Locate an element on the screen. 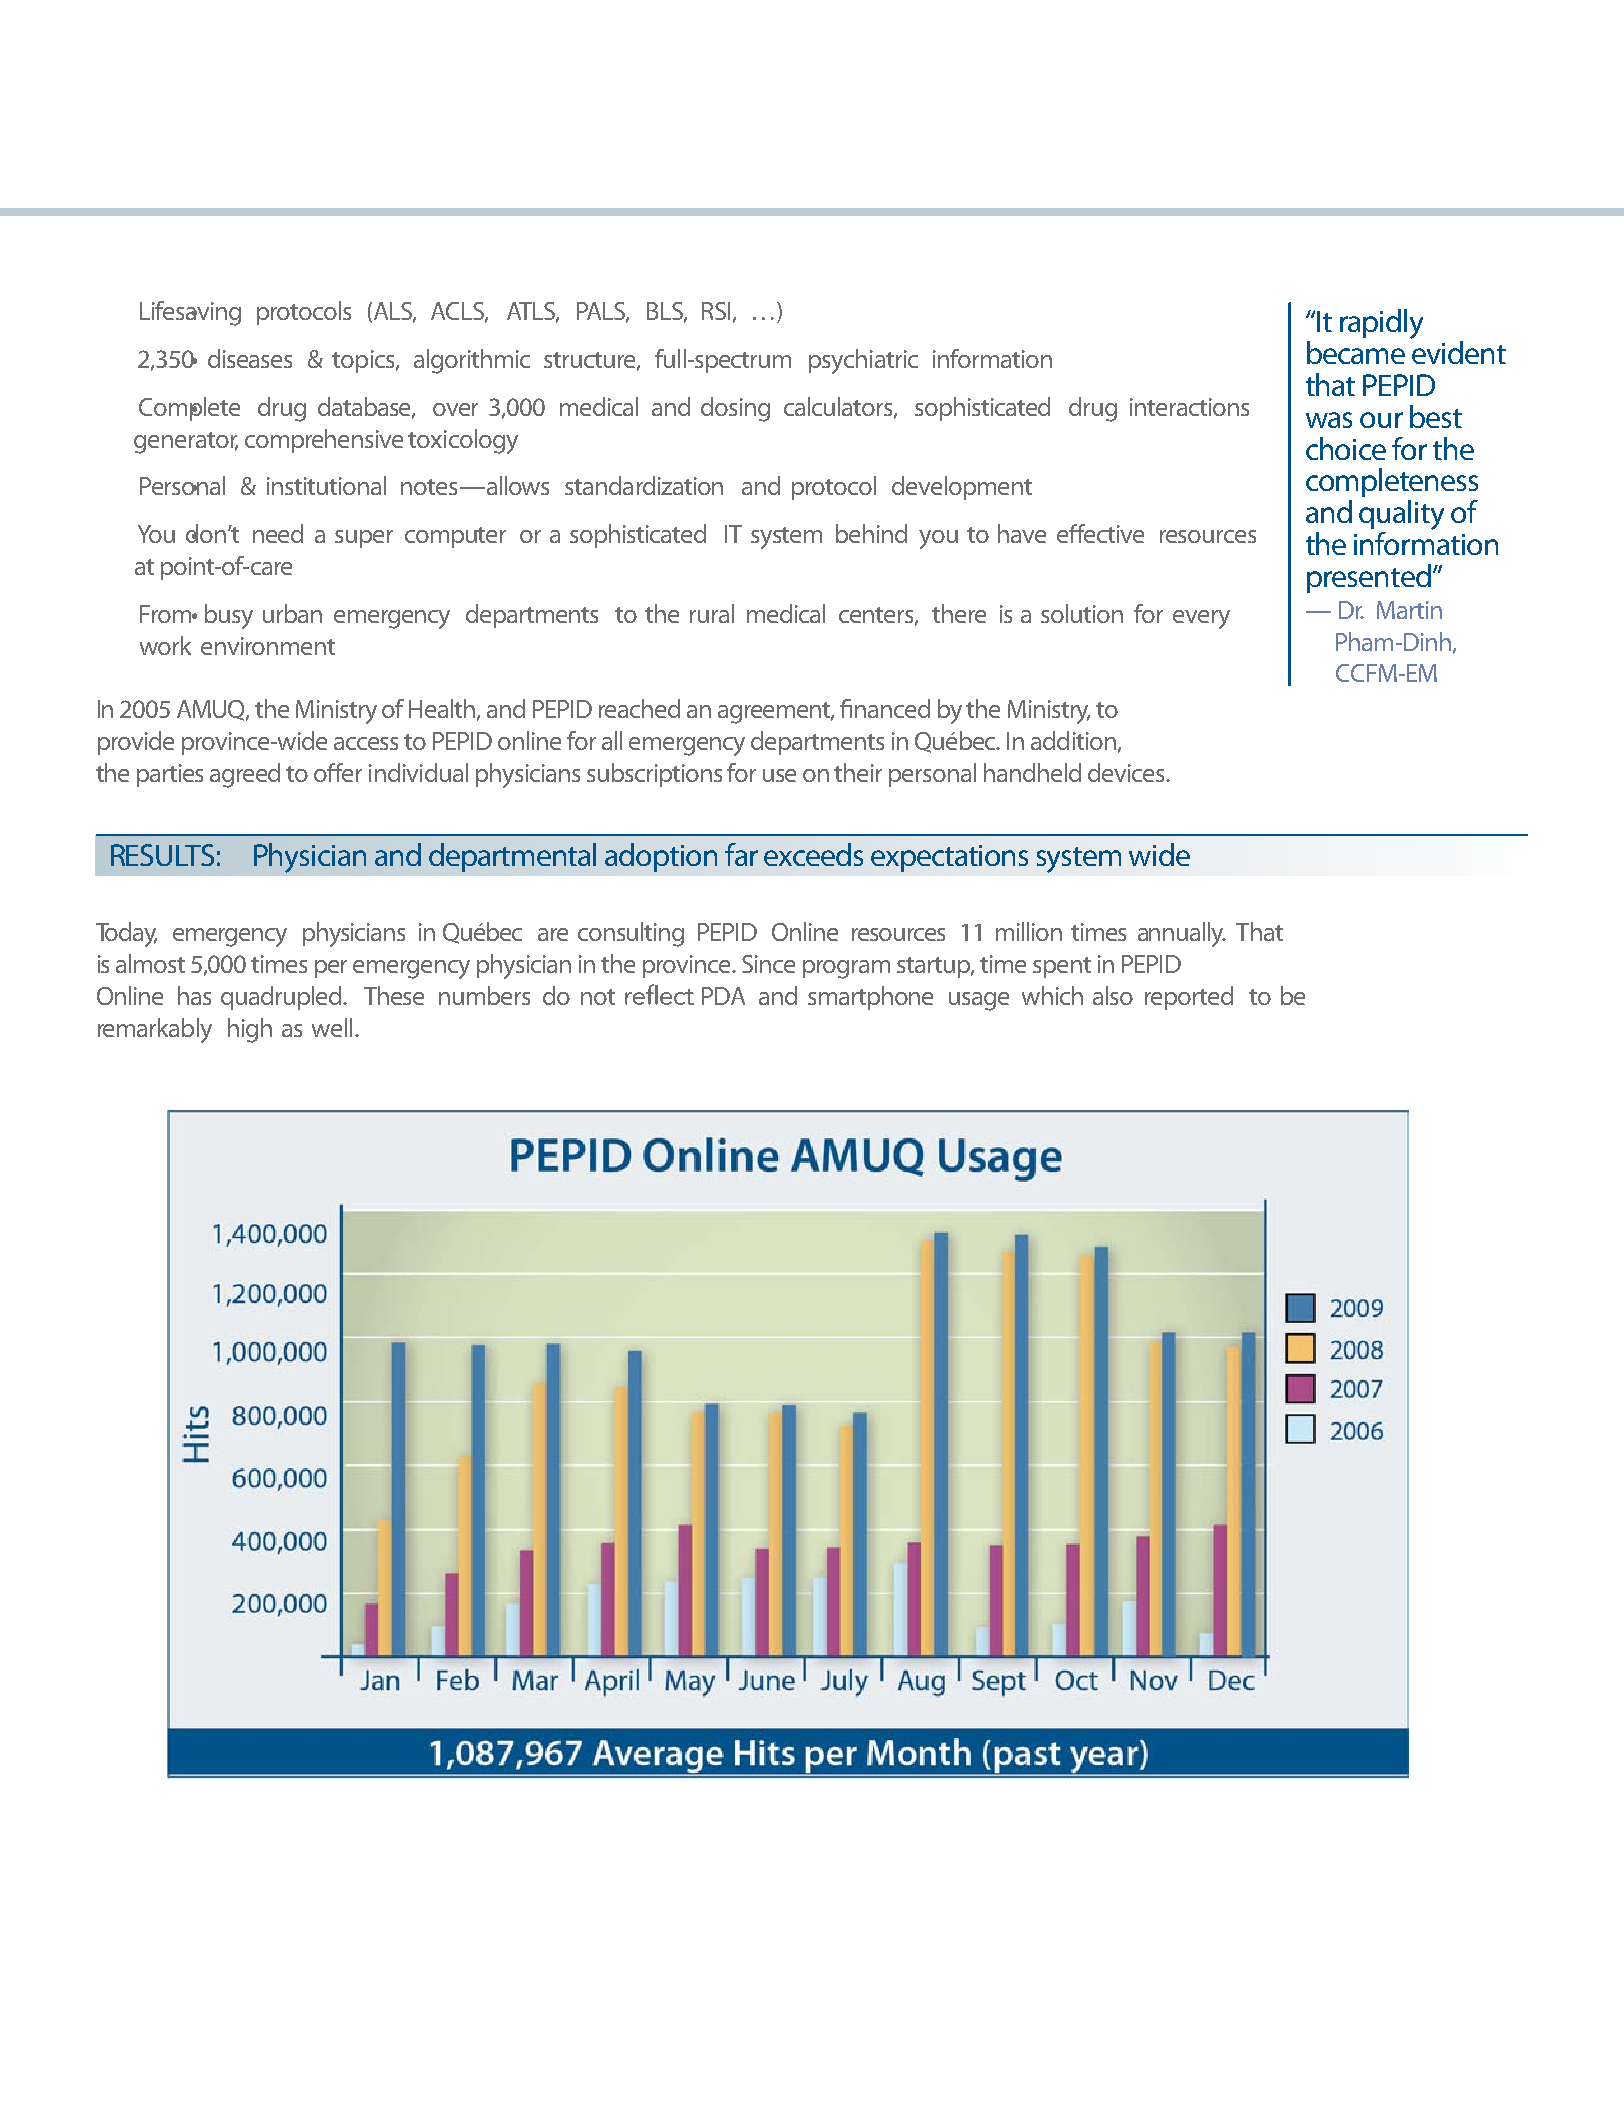 Image resolution: width=1624 pixels, height=2101 pixels. RESULTS is located at coordinates (162, 855).
